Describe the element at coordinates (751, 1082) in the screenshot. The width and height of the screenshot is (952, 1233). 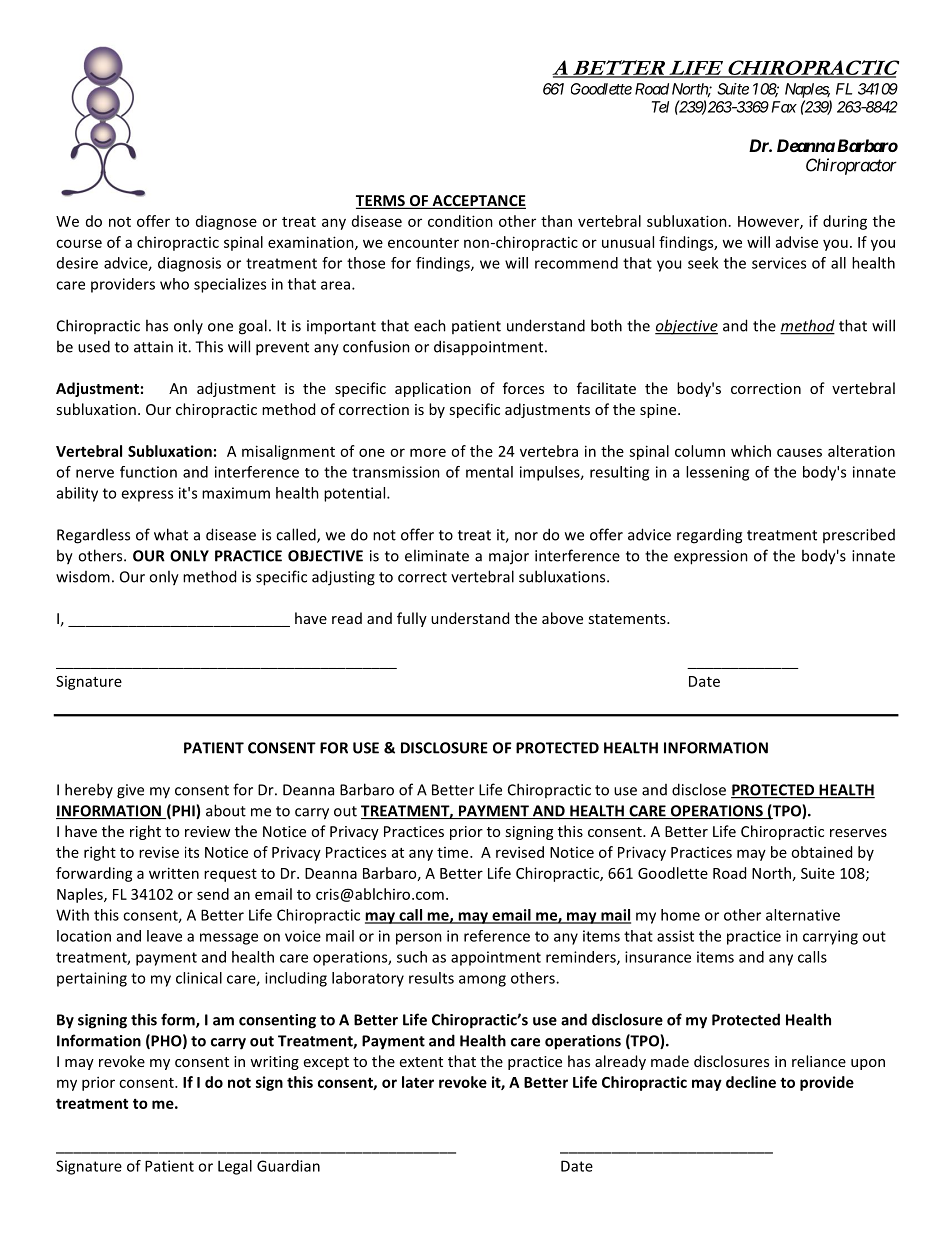
I see `decline` at that location.
